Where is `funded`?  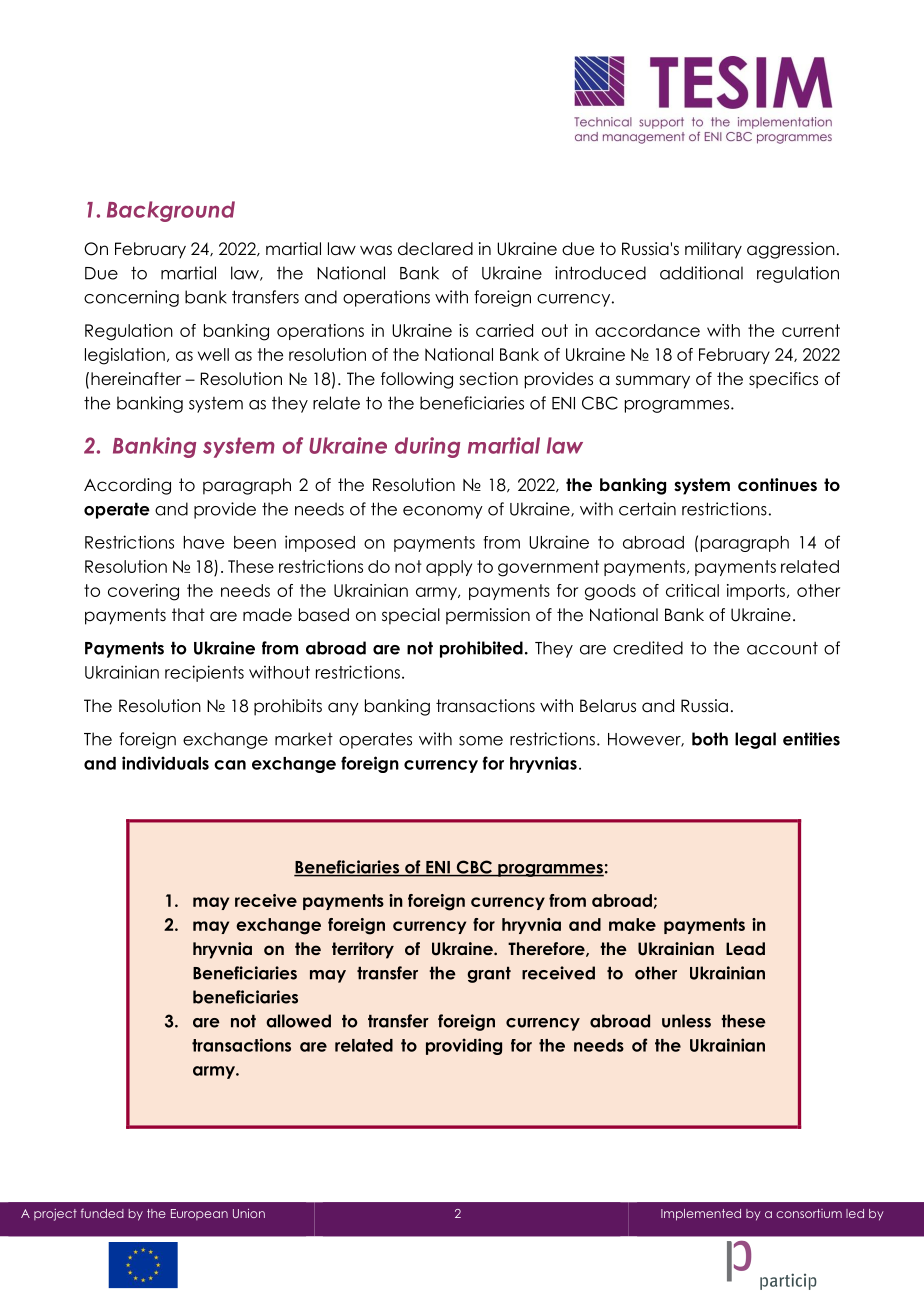 funded is located at coordinates (102, 1213).
